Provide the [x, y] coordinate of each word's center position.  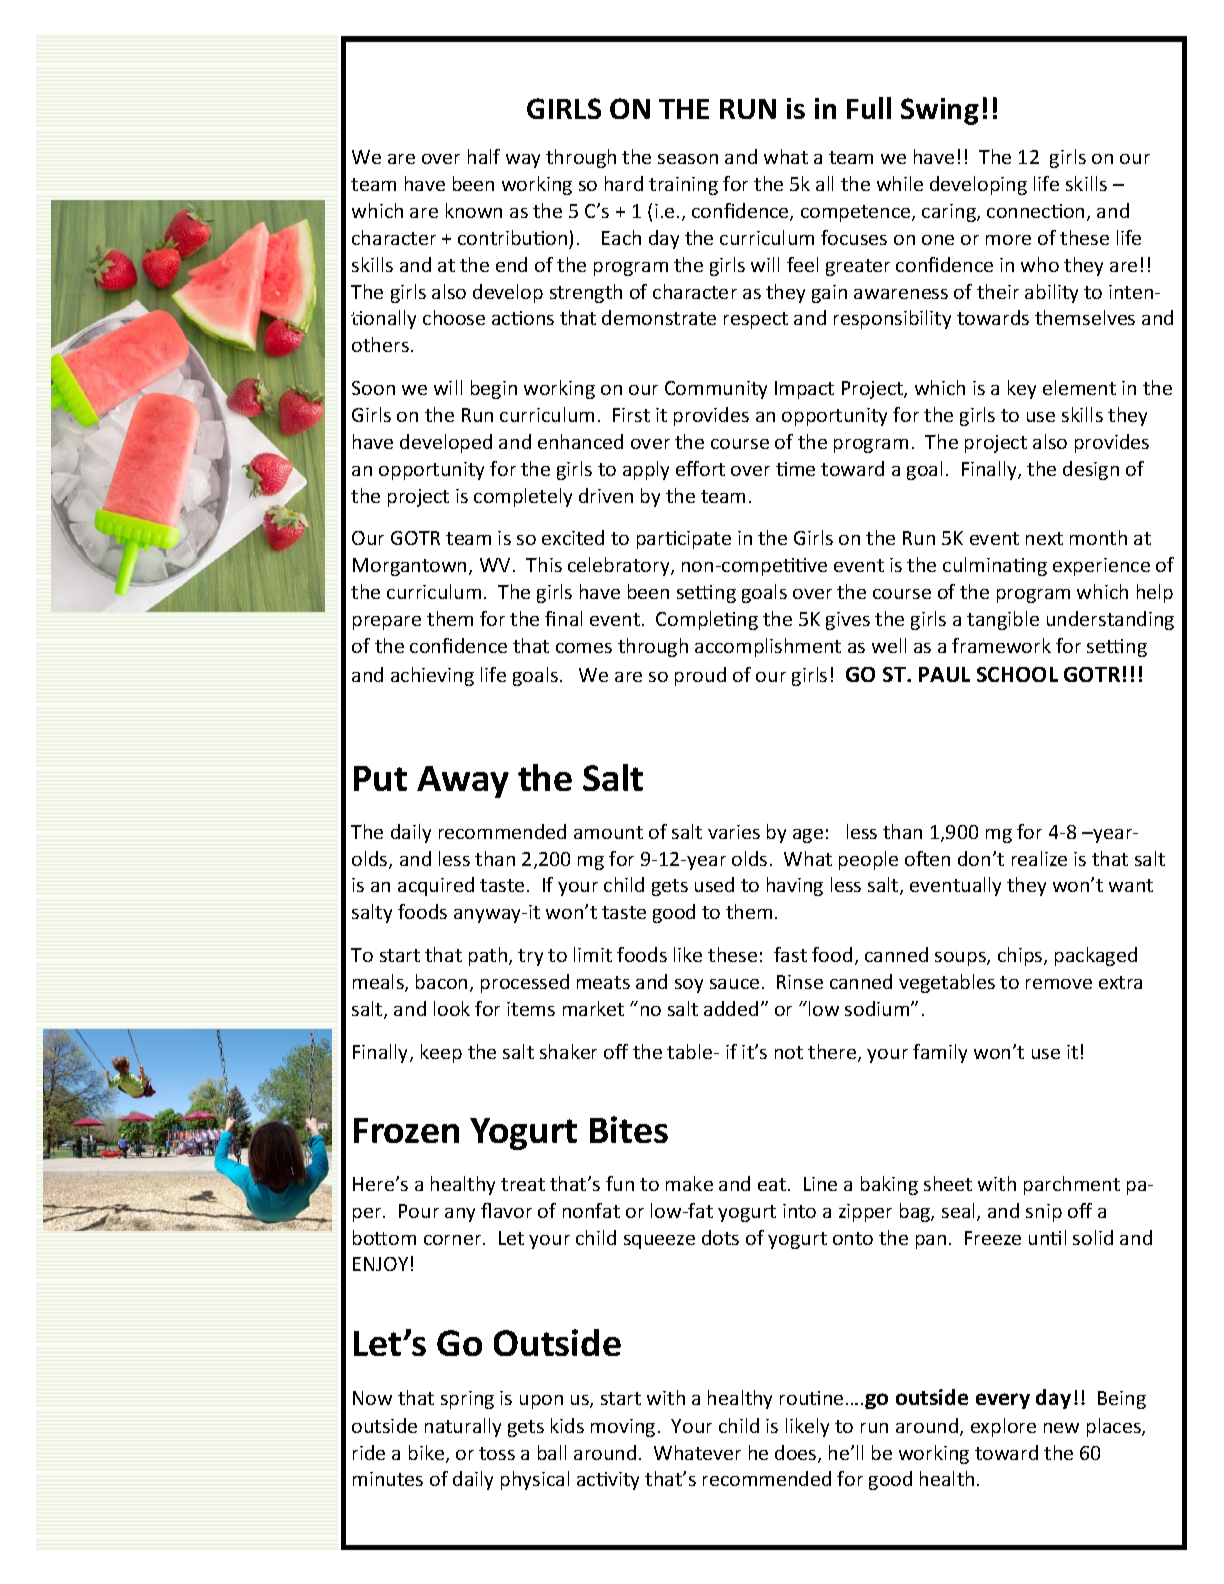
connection [1035, 211]
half [484, 156]
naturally [463, 1427]
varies [734, 832]
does [797, 1454]
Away [463, 782]
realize [1039, 858]
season [688, 159]
